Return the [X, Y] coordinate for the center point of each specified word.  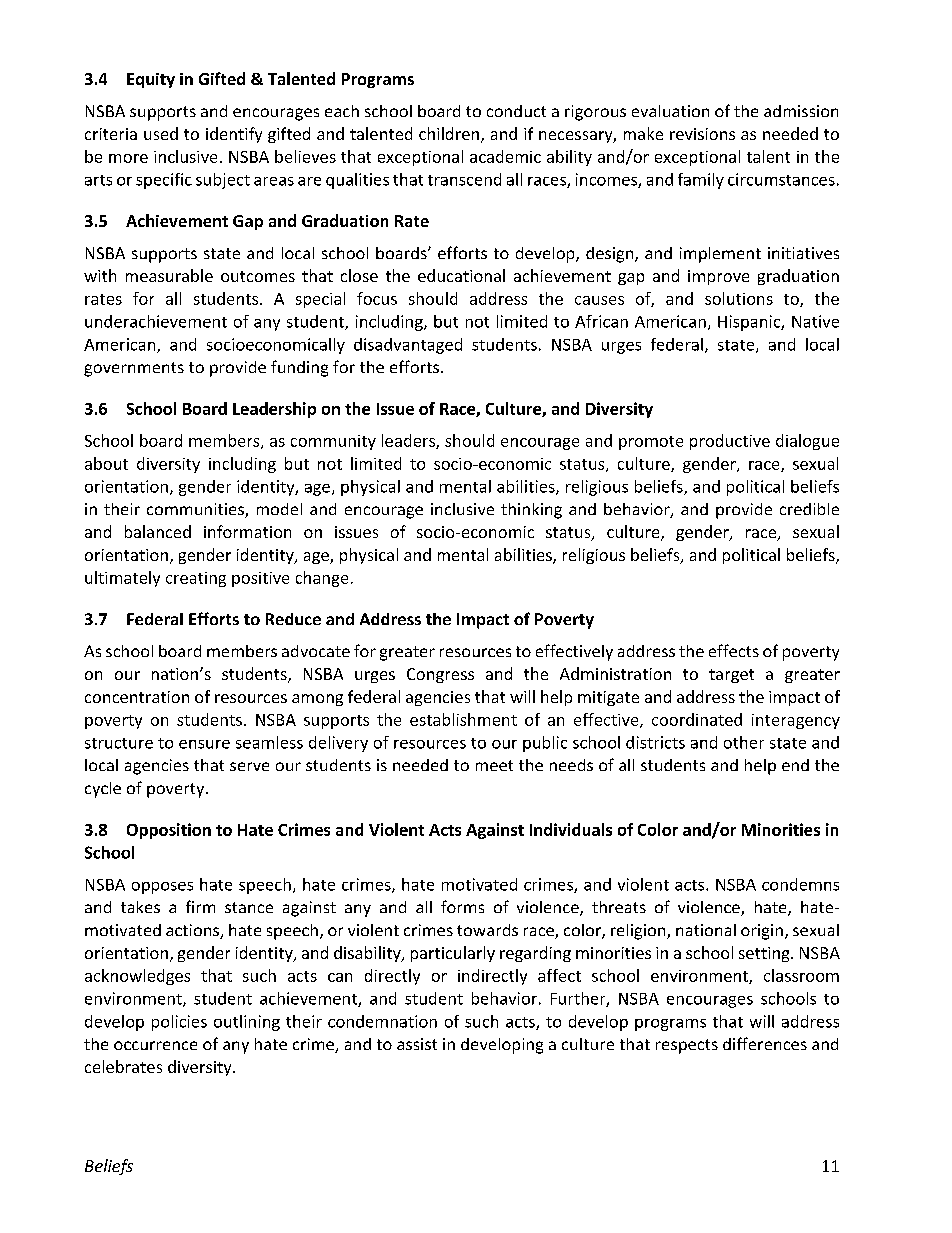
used [161, 133]
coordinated [697, 719]
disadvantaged [408, 346]
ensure [204, 744]
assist [417, 1044]
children [449, 133]
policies [179, 1023]
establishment [463, 719]
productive [730, 442]
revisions [702, 134]
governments [134, 369]
